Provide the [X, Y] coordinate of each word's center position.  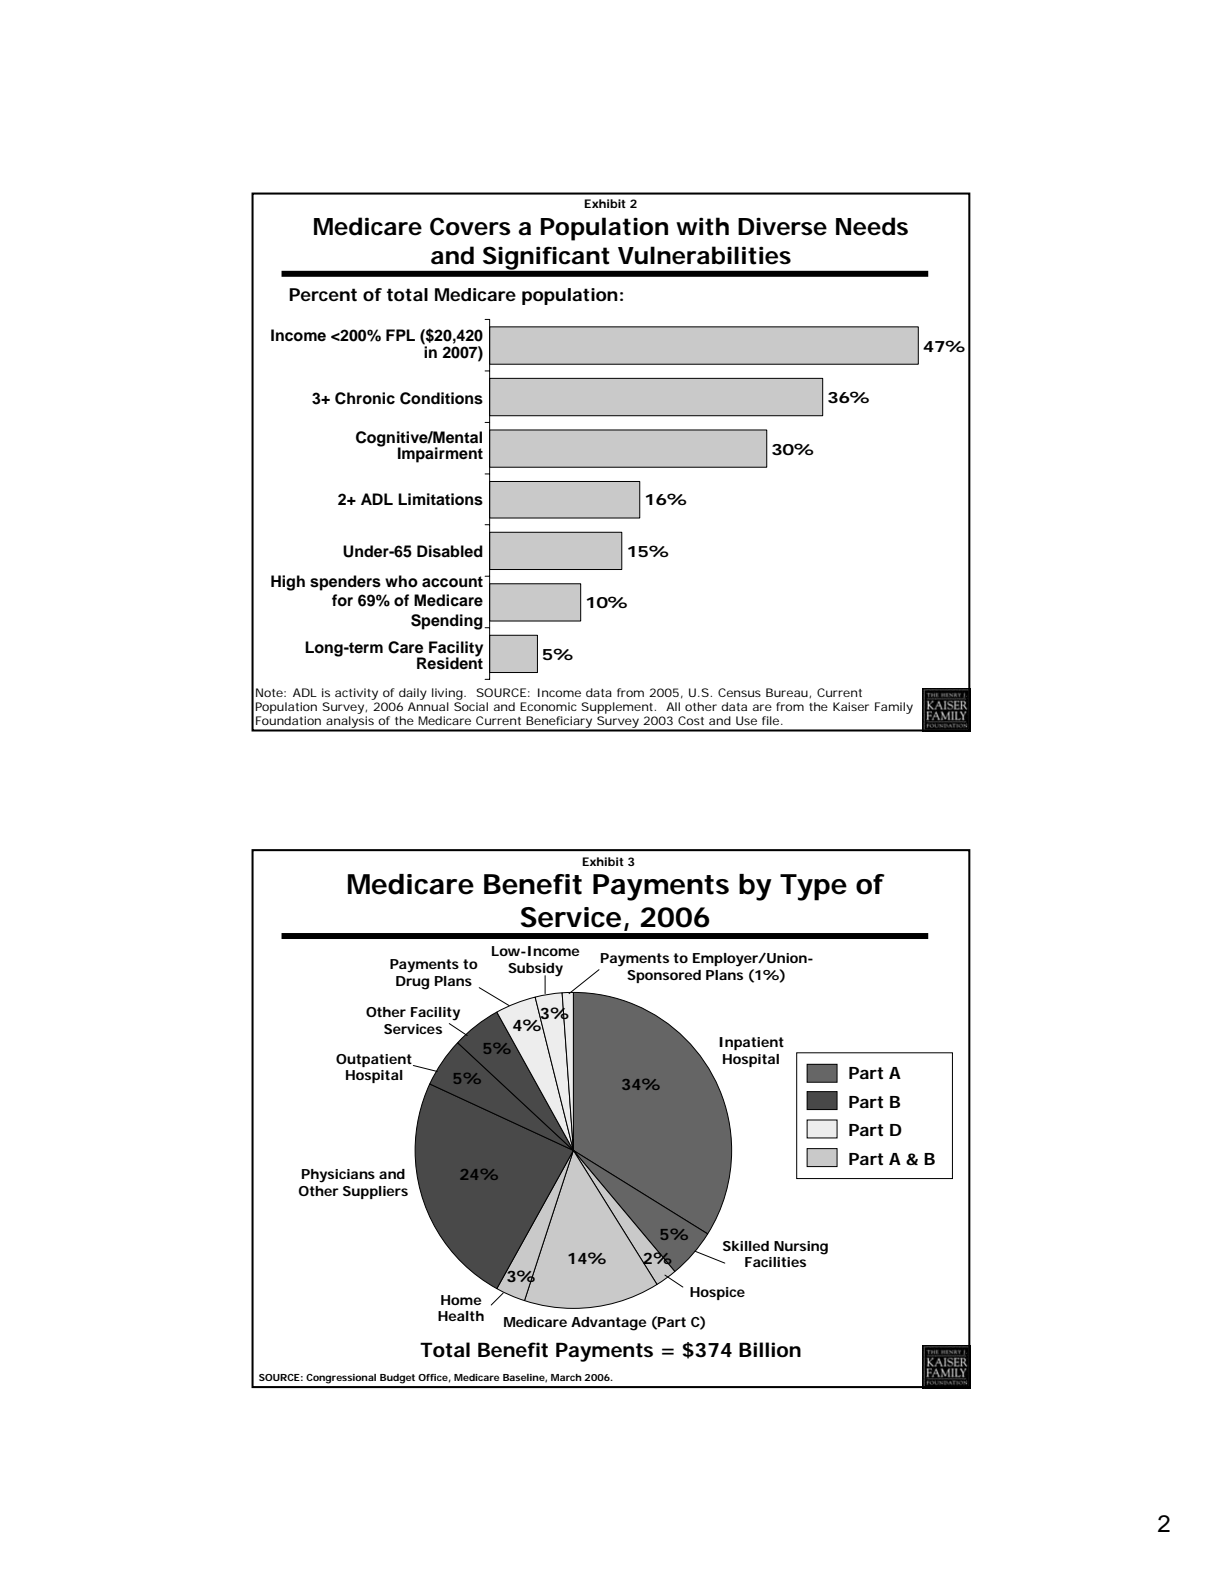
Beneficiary [559, 723]
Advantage [608, 1324]
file [770, 720]
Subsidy [535, 970]
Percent [323, 294]
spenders [345, 583]
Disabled [450, 551]
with [702, 226]
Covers [470, 226]
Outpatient [375, 1060]
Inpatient [751, 1043]
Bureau [788, 693]
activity [356, 694]
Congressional [341, 1379]
